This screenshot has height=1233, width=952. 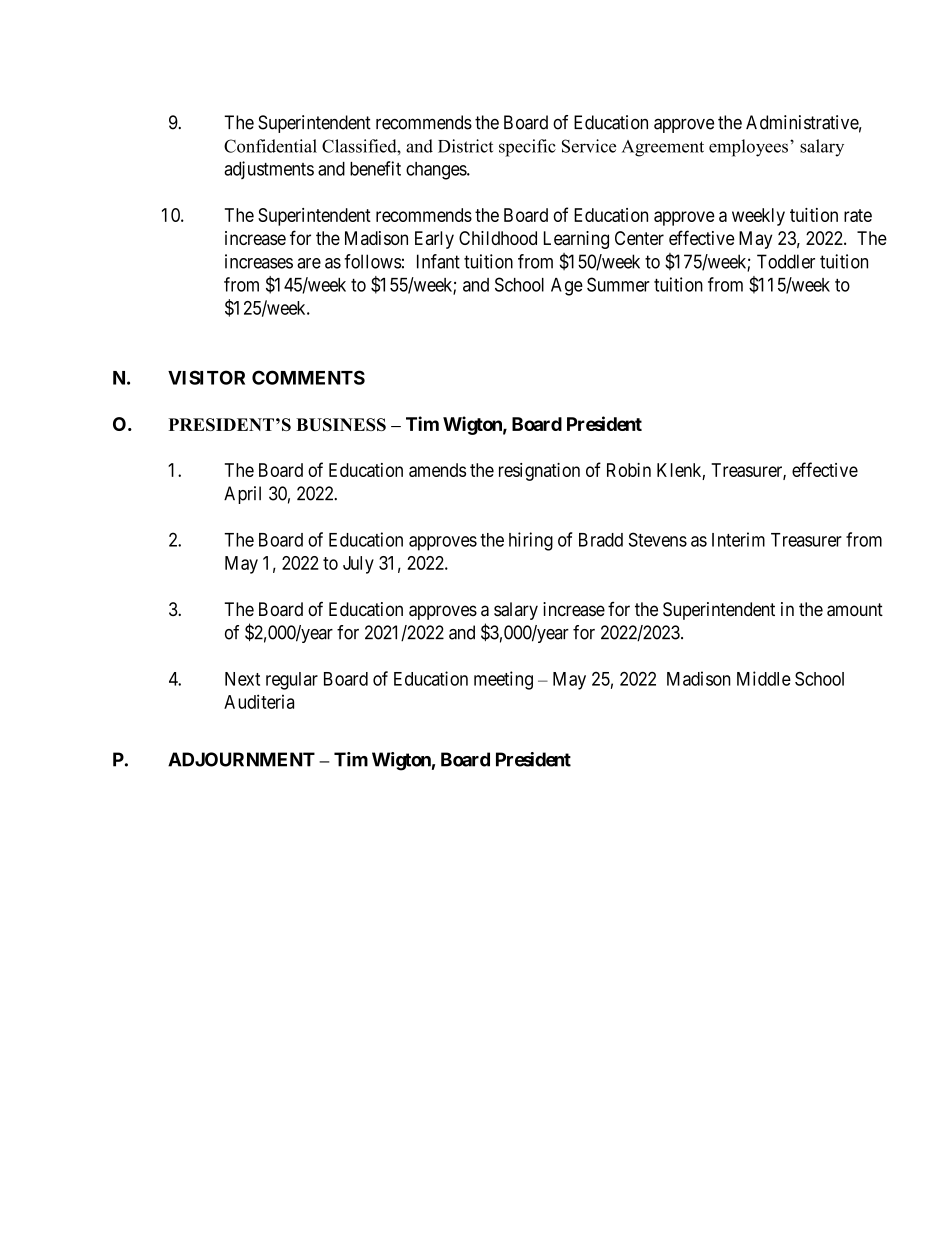 I want to click on adjustments, so click(x=269, y=170).
